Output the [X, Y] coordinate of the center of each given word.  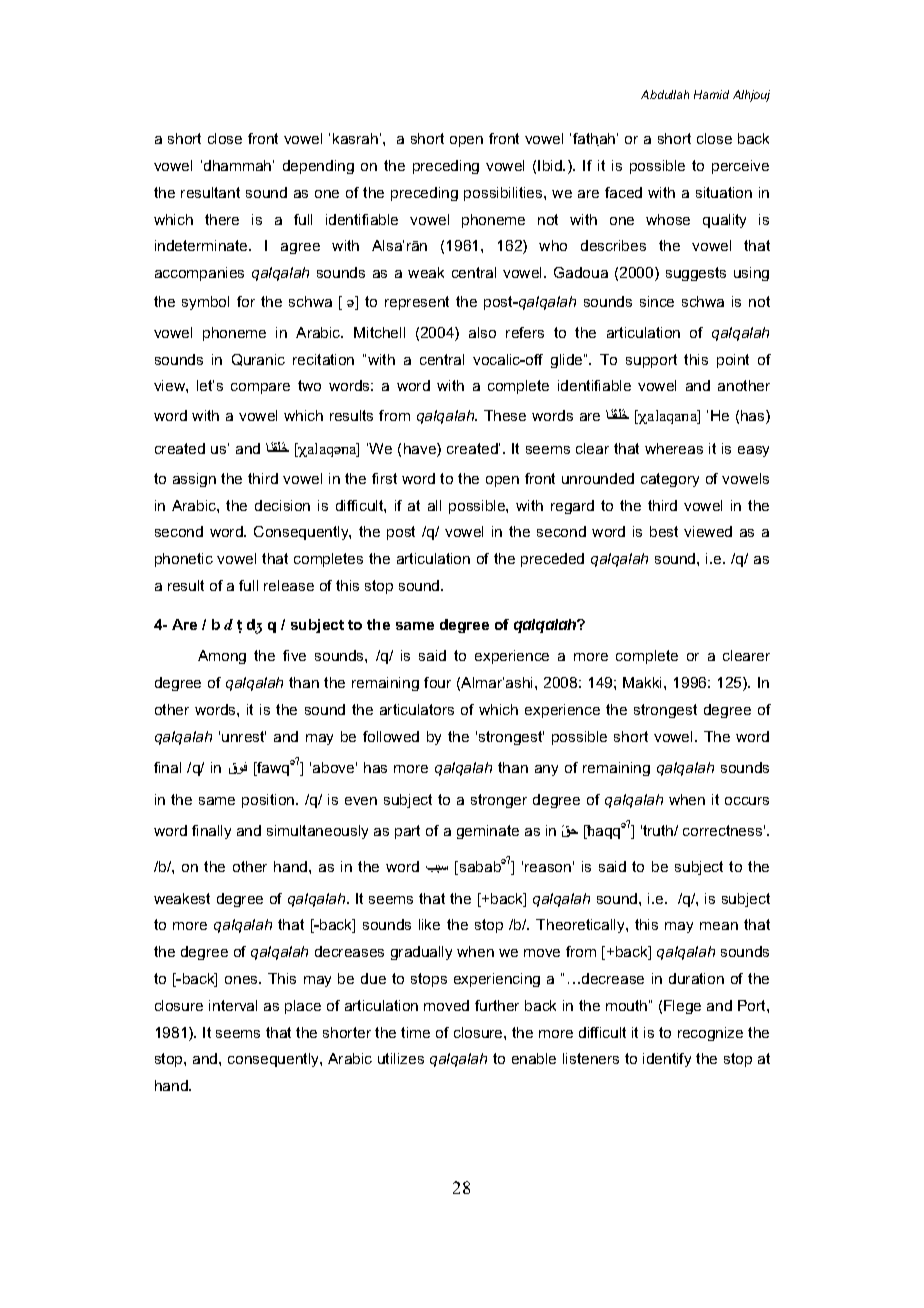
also [482, 332]
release [289, 585]
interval [233, 1005]
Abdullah [665, 94]
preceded [552, 560]
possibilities [504, 194]
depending [318, 167]
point [733, 361]
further [497, 1005]
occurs [747, 801]
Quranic [258, 360]
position [269, 801]
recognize [710, 1034]
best [664, 531]
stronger [499, 801]
